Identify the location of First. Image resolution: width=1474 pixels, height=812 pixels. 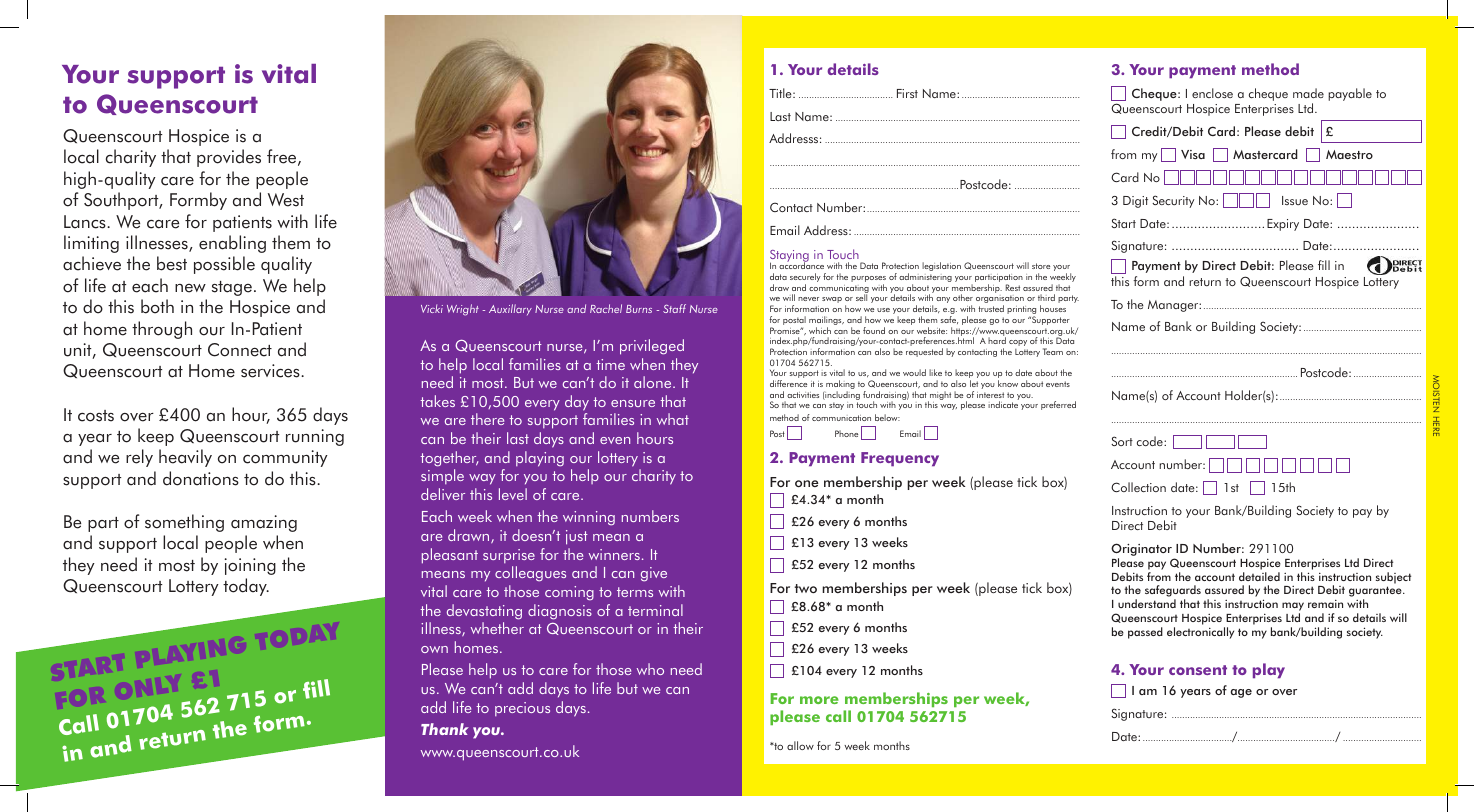
(907, 93).
